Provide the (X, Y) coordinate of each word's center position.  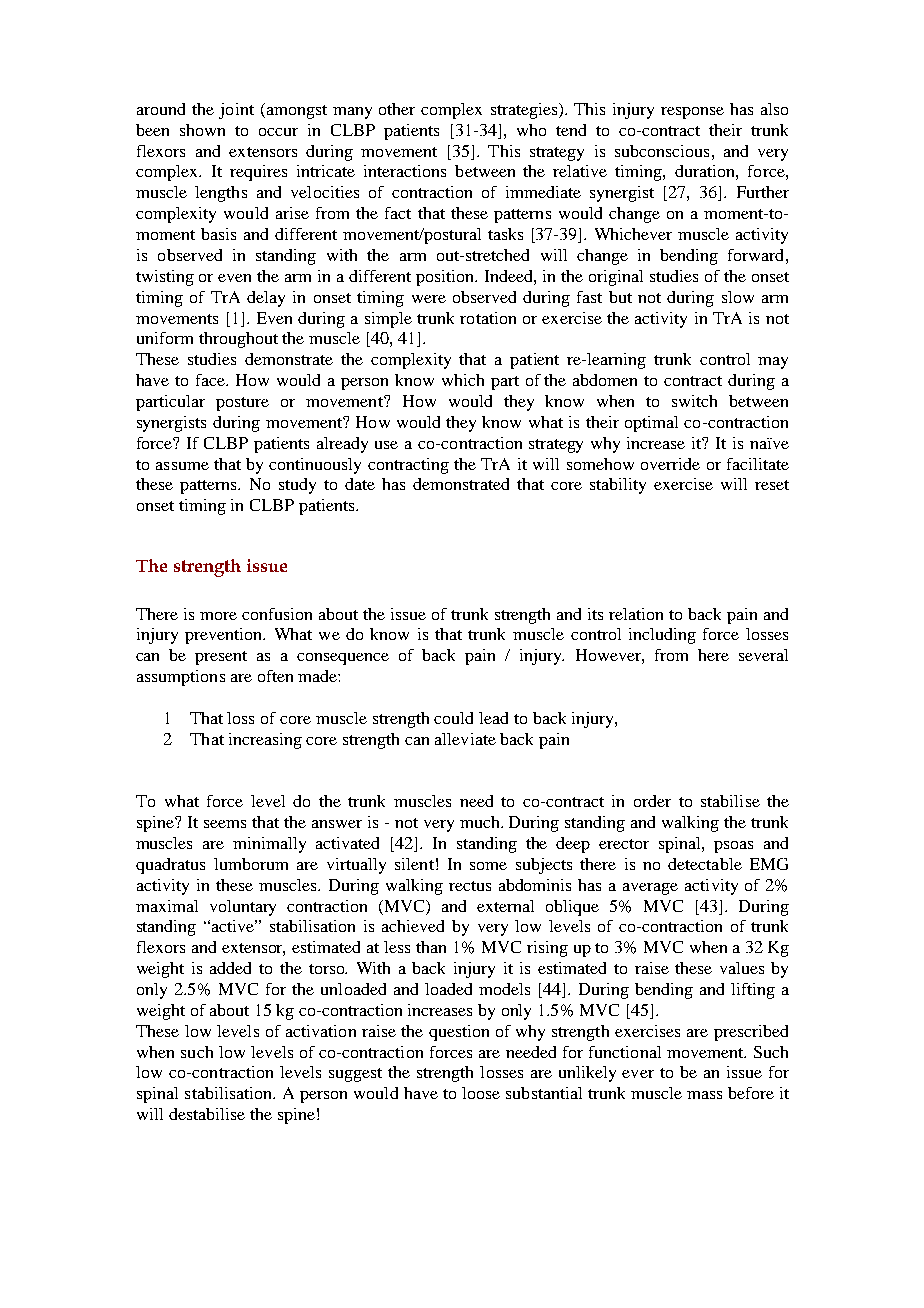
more (218, 616)
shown (202, 130)
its (595, 614)
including (662, 636)
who (531, 130)
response (692, 113)
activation (321, 1031)
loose (481, 1093)
